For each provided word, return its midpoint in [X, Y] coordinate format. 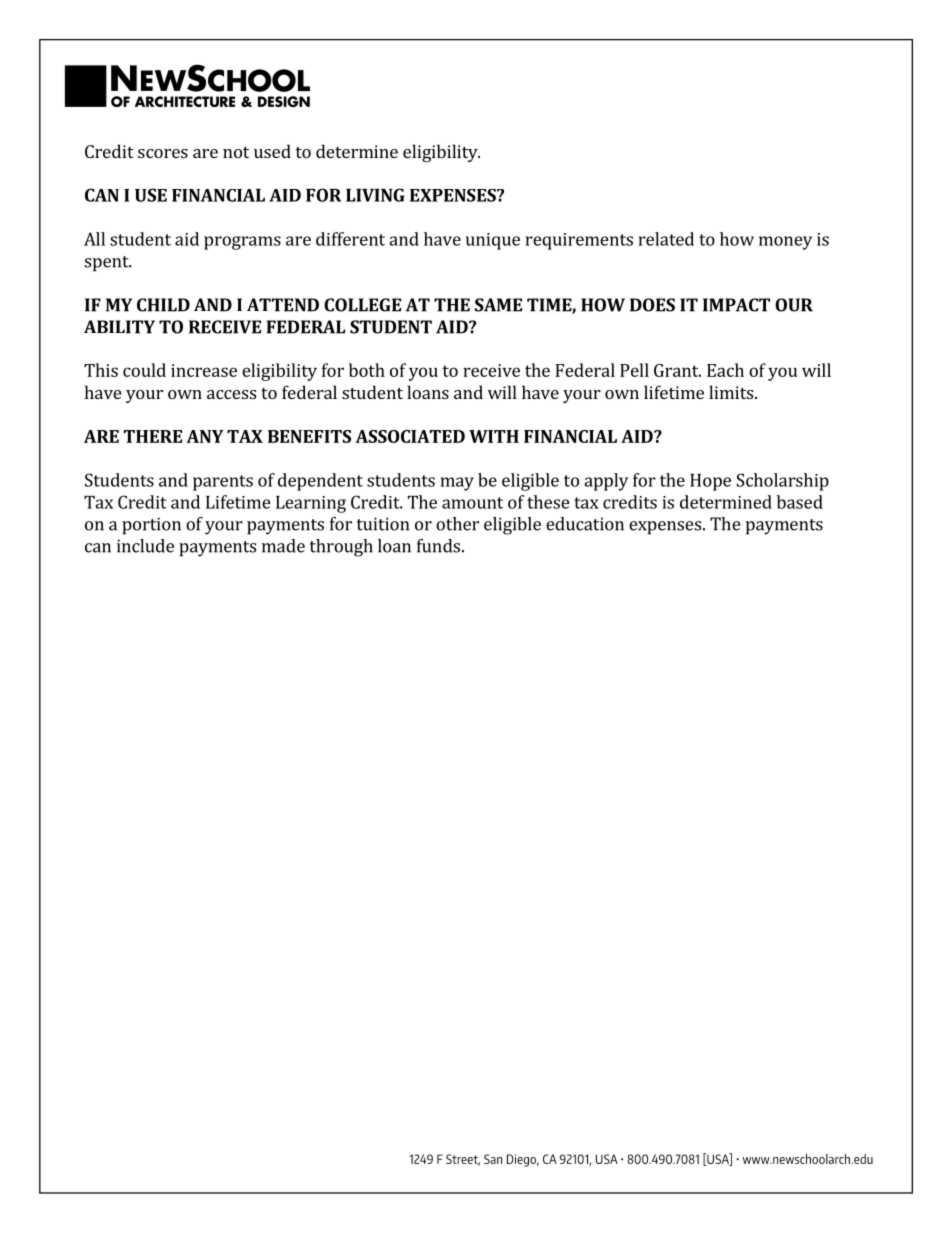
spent [108, 264]
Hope [710, 482]
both [367, 370]
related [666, 239]
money [785, 243]
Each [725, 370]
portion [151, 526]
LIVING [375, 195]
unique [493, 241]
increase [204, 370]
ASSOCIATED [410, 436]
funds [438, 546]
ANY [205, 436]
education [585, 524]
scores [163, 153]
